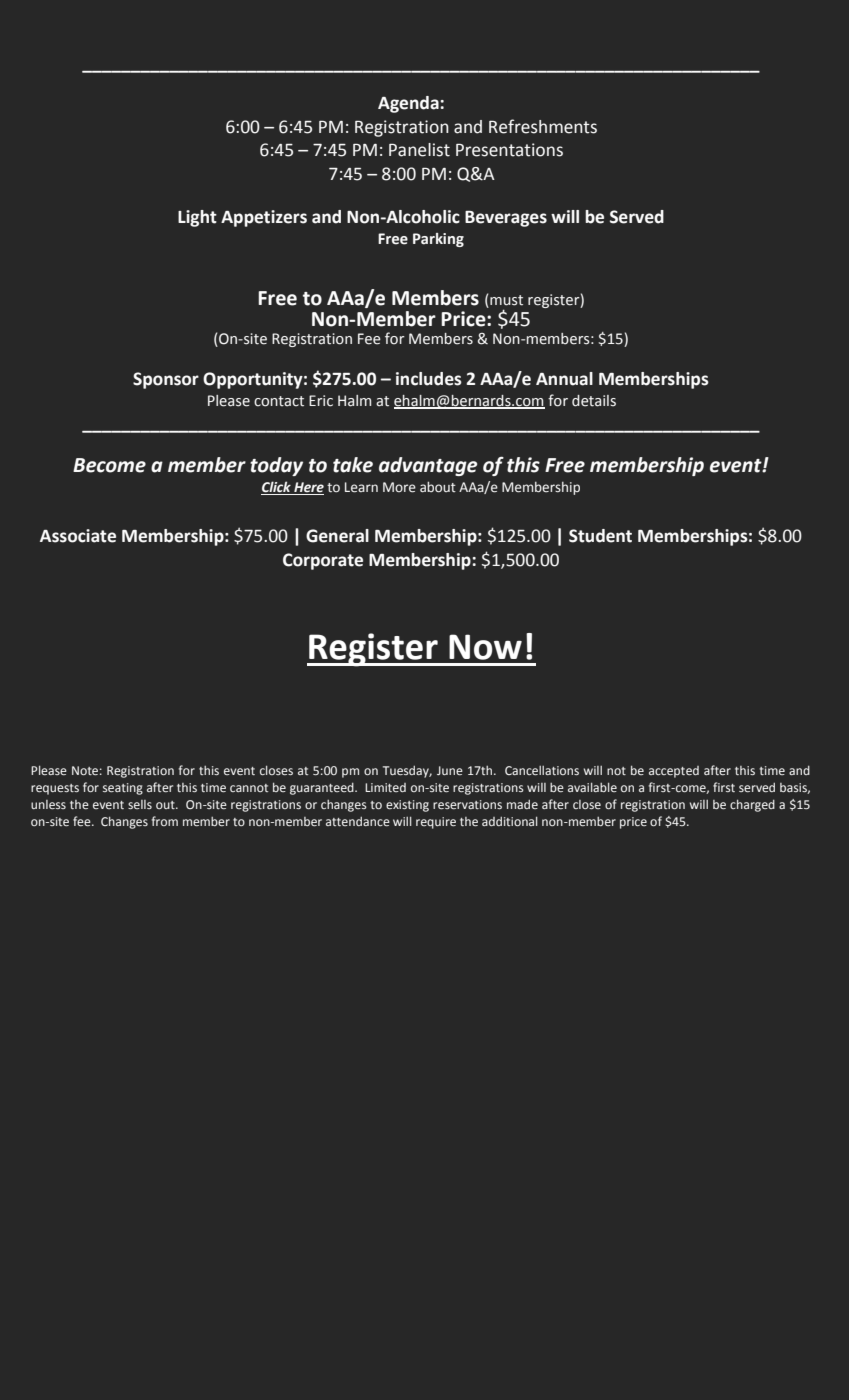 This page has height=1400, width=849. Describe the element at coordinates (594, 401) in the page. I see `details` at that location.
